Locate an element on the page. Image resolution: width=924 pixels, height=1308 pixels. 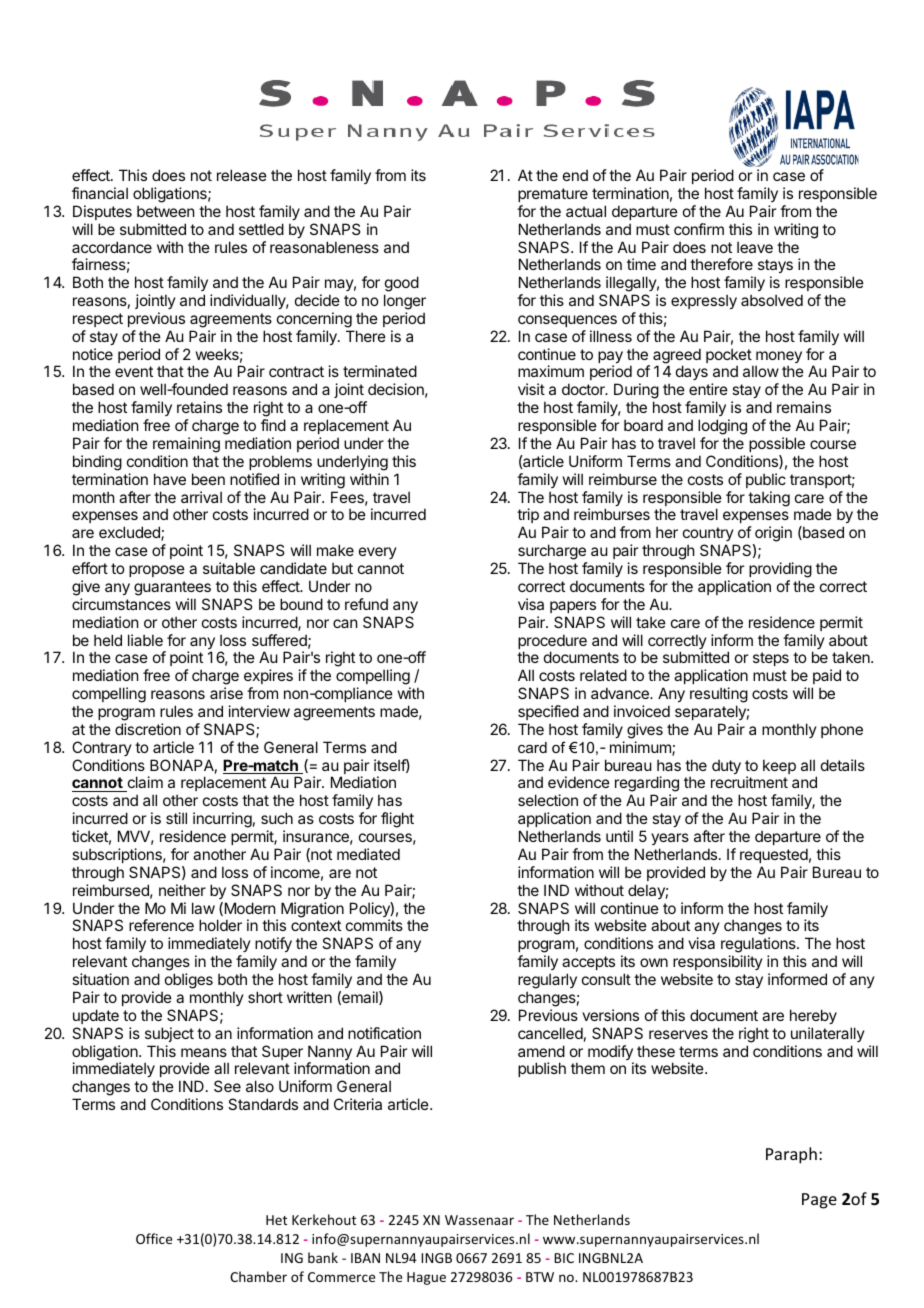
Office is located at coordinates (154, 1238).
